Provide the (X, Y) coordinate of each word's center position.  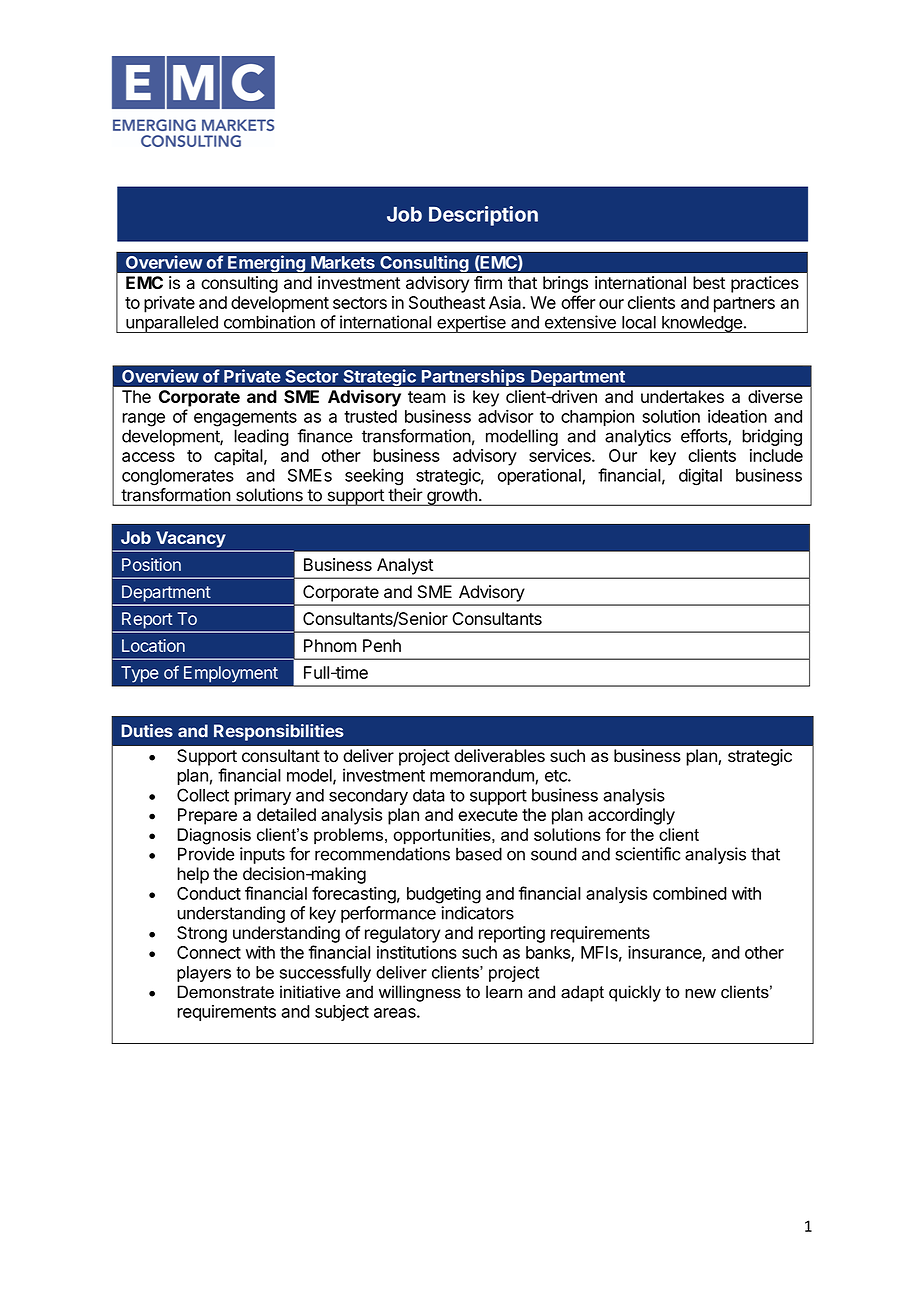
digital (700, 477)
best (709, 282)
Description (483, 216)
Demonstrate (225, 992)
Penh (382, 645)
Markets (343, 262)
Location (153, 645)
